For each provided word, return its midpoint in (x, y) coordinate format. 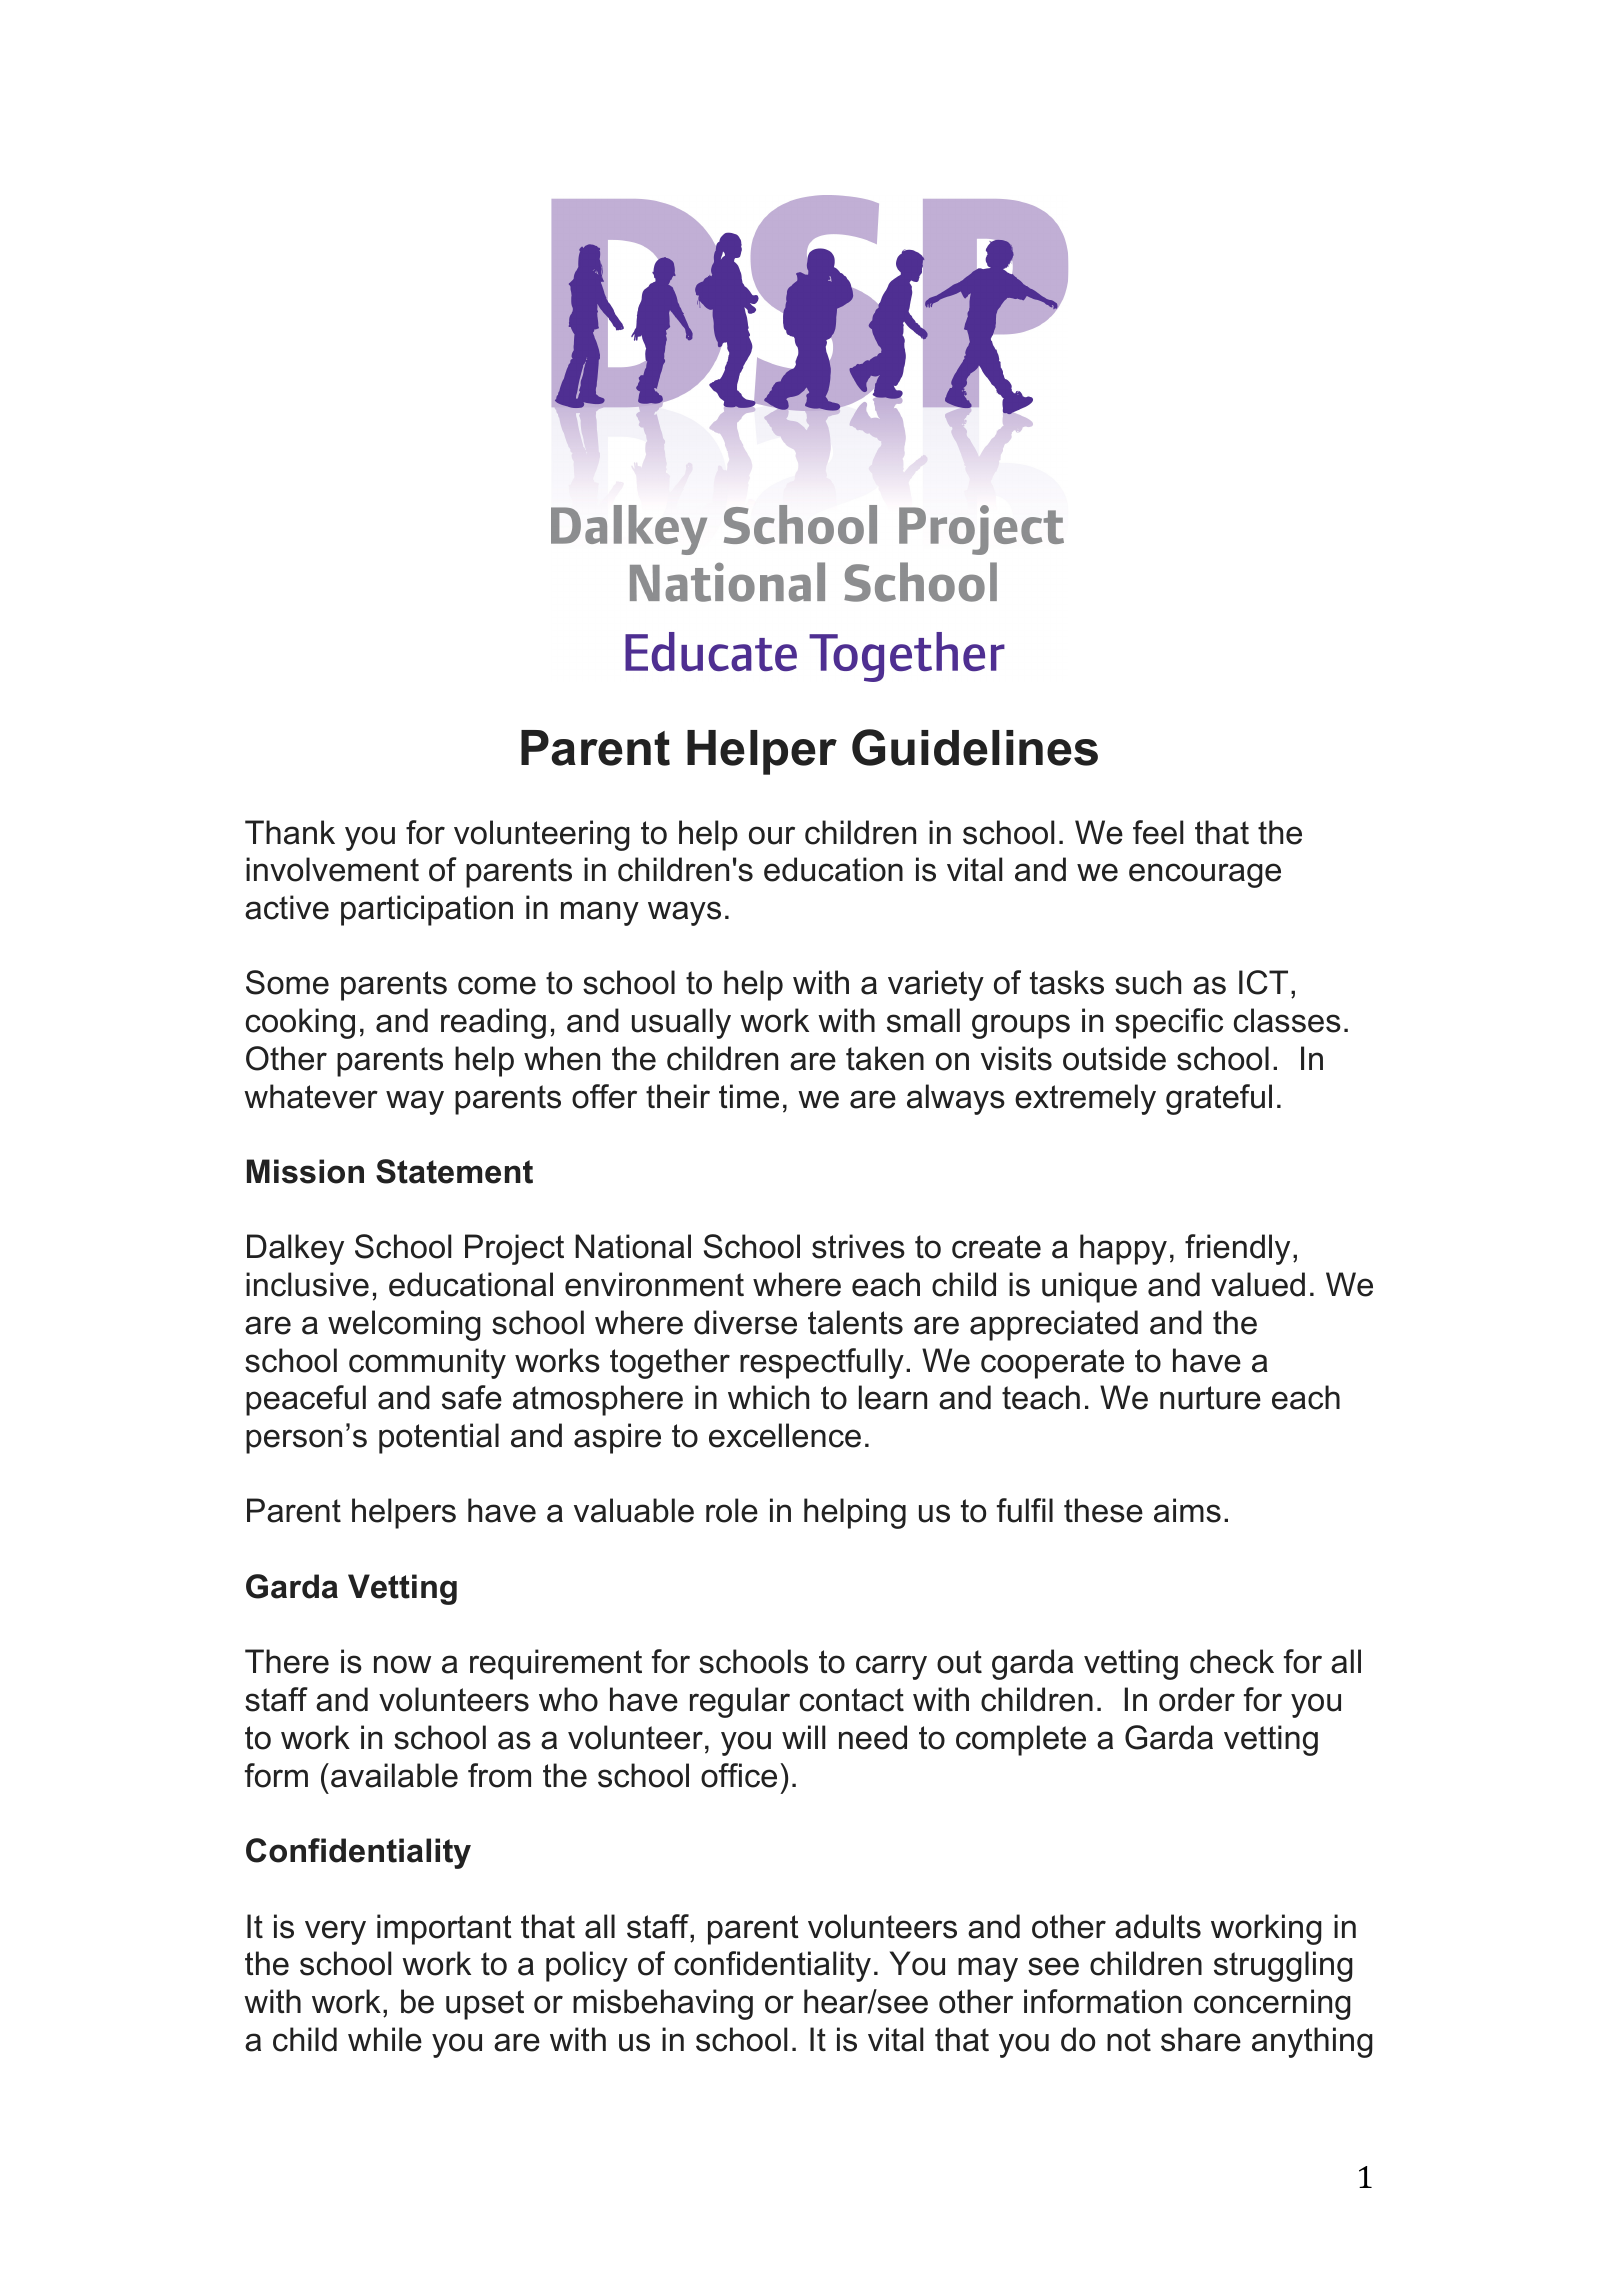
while (385, 2039)
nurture (1210, 1398)
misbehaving (663, 2004)
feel (1158, 832)
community (427, 1363)
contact (852, 1700)
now (402, 1664)
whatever (311, 1096)
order (1197, 1699)
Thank (290, 832)
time (749, 1096)
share (1201, 2039)
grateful (1219, 1099)
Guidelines (975, 747)
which (768, 1397)
